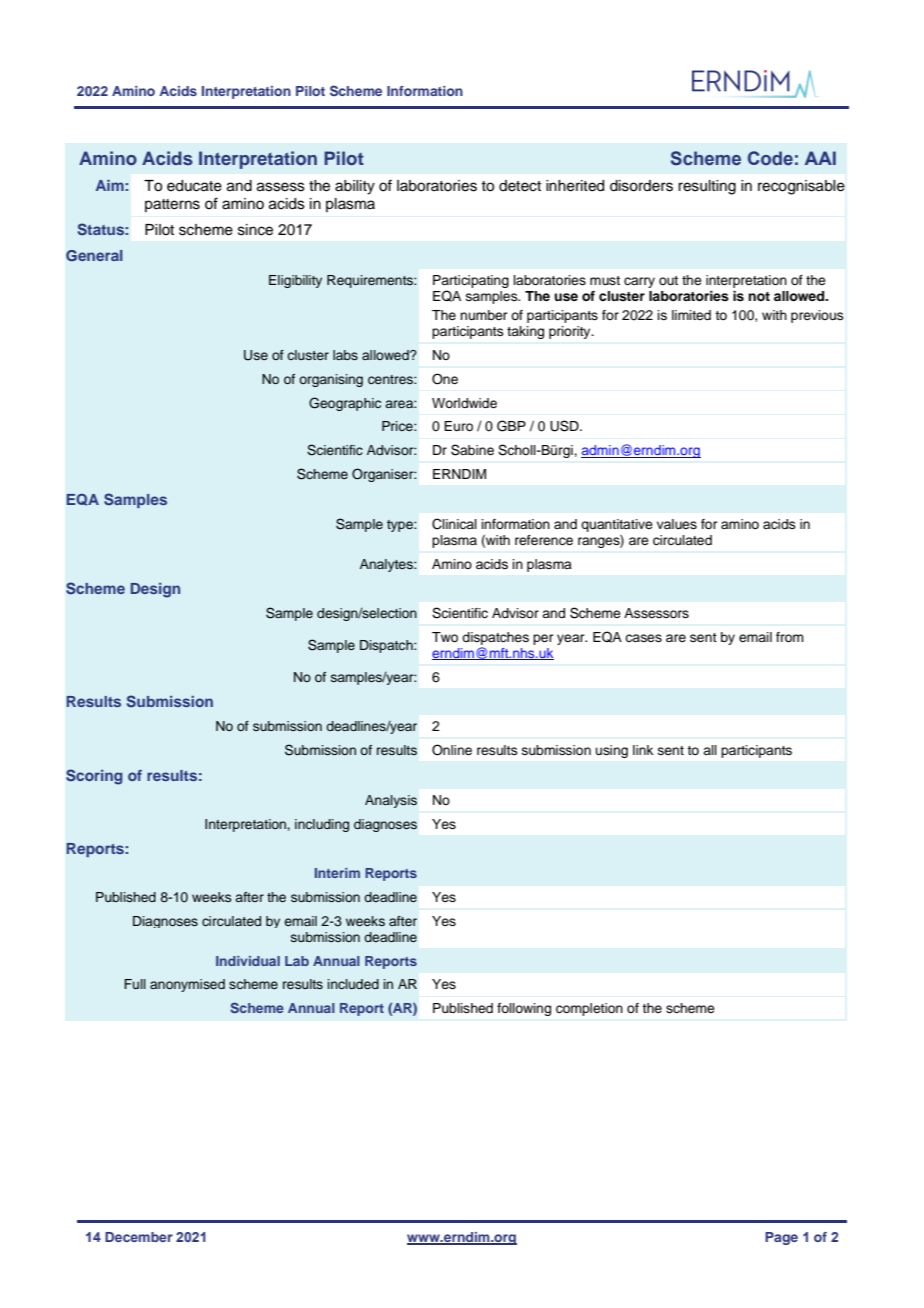 The image size is (924, 1308). I want to click on Online, so click(452, 750).
